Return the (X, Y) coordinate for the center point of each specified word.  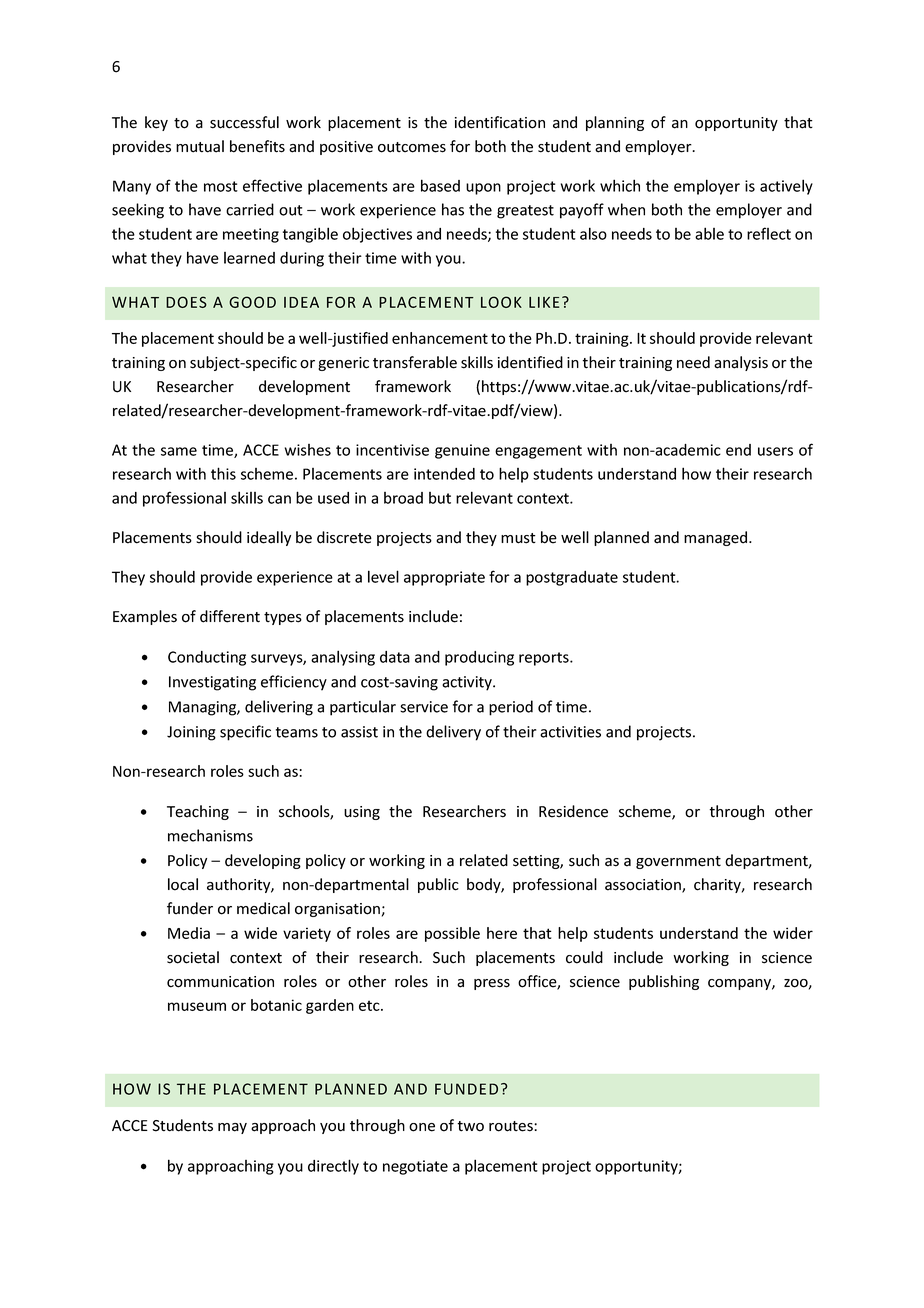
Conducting (207, 658)
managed (717, 538)
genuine (462, 451)
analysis (741, 363)
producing (479, 658)
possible (452, 934)
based (440, 185)
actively (786, 187)
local (183, 884)
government (678, 862)
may (232, 1128)
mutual (200, 146)
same (179, 451)
